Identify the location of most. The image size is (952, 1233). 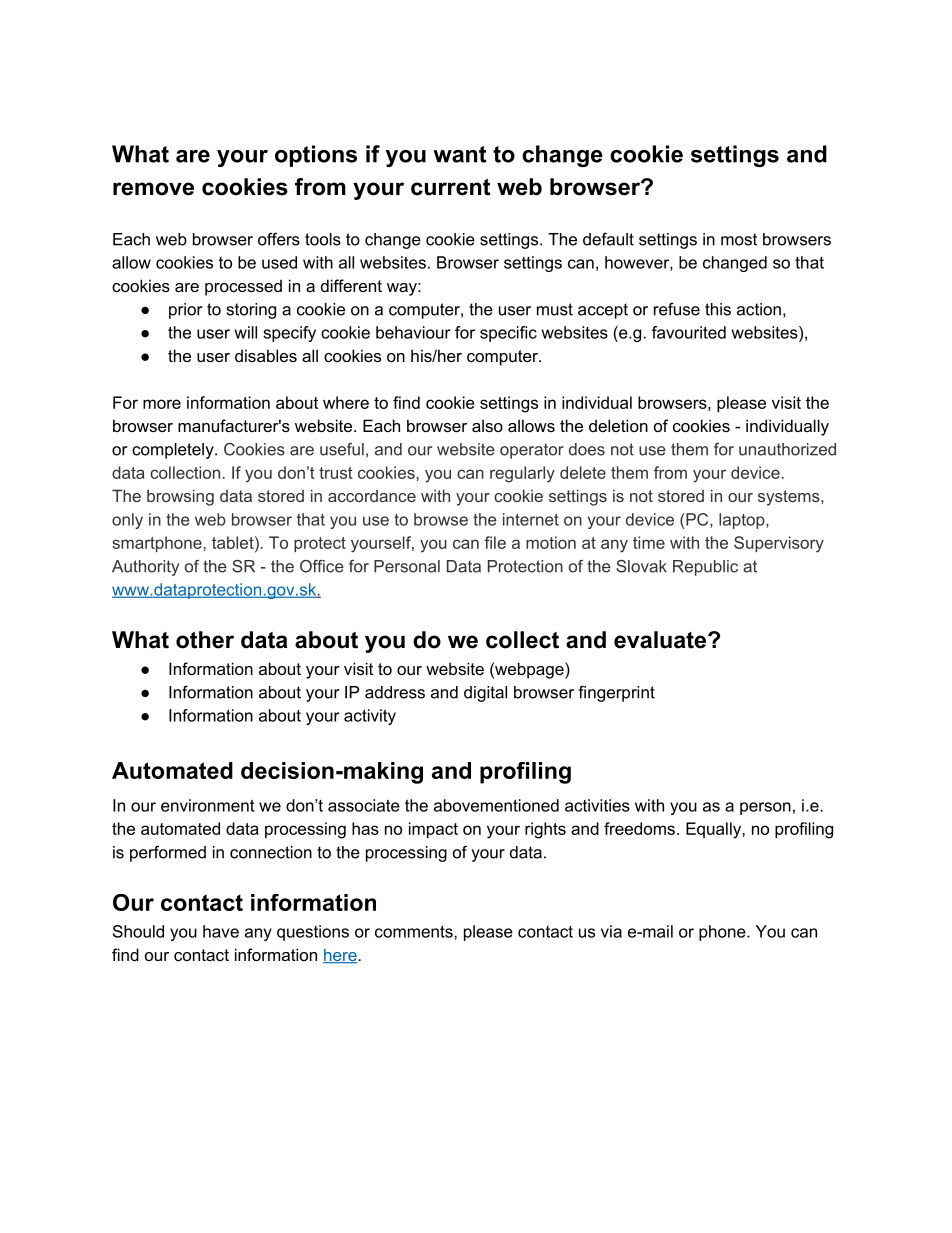
(739, 239).
